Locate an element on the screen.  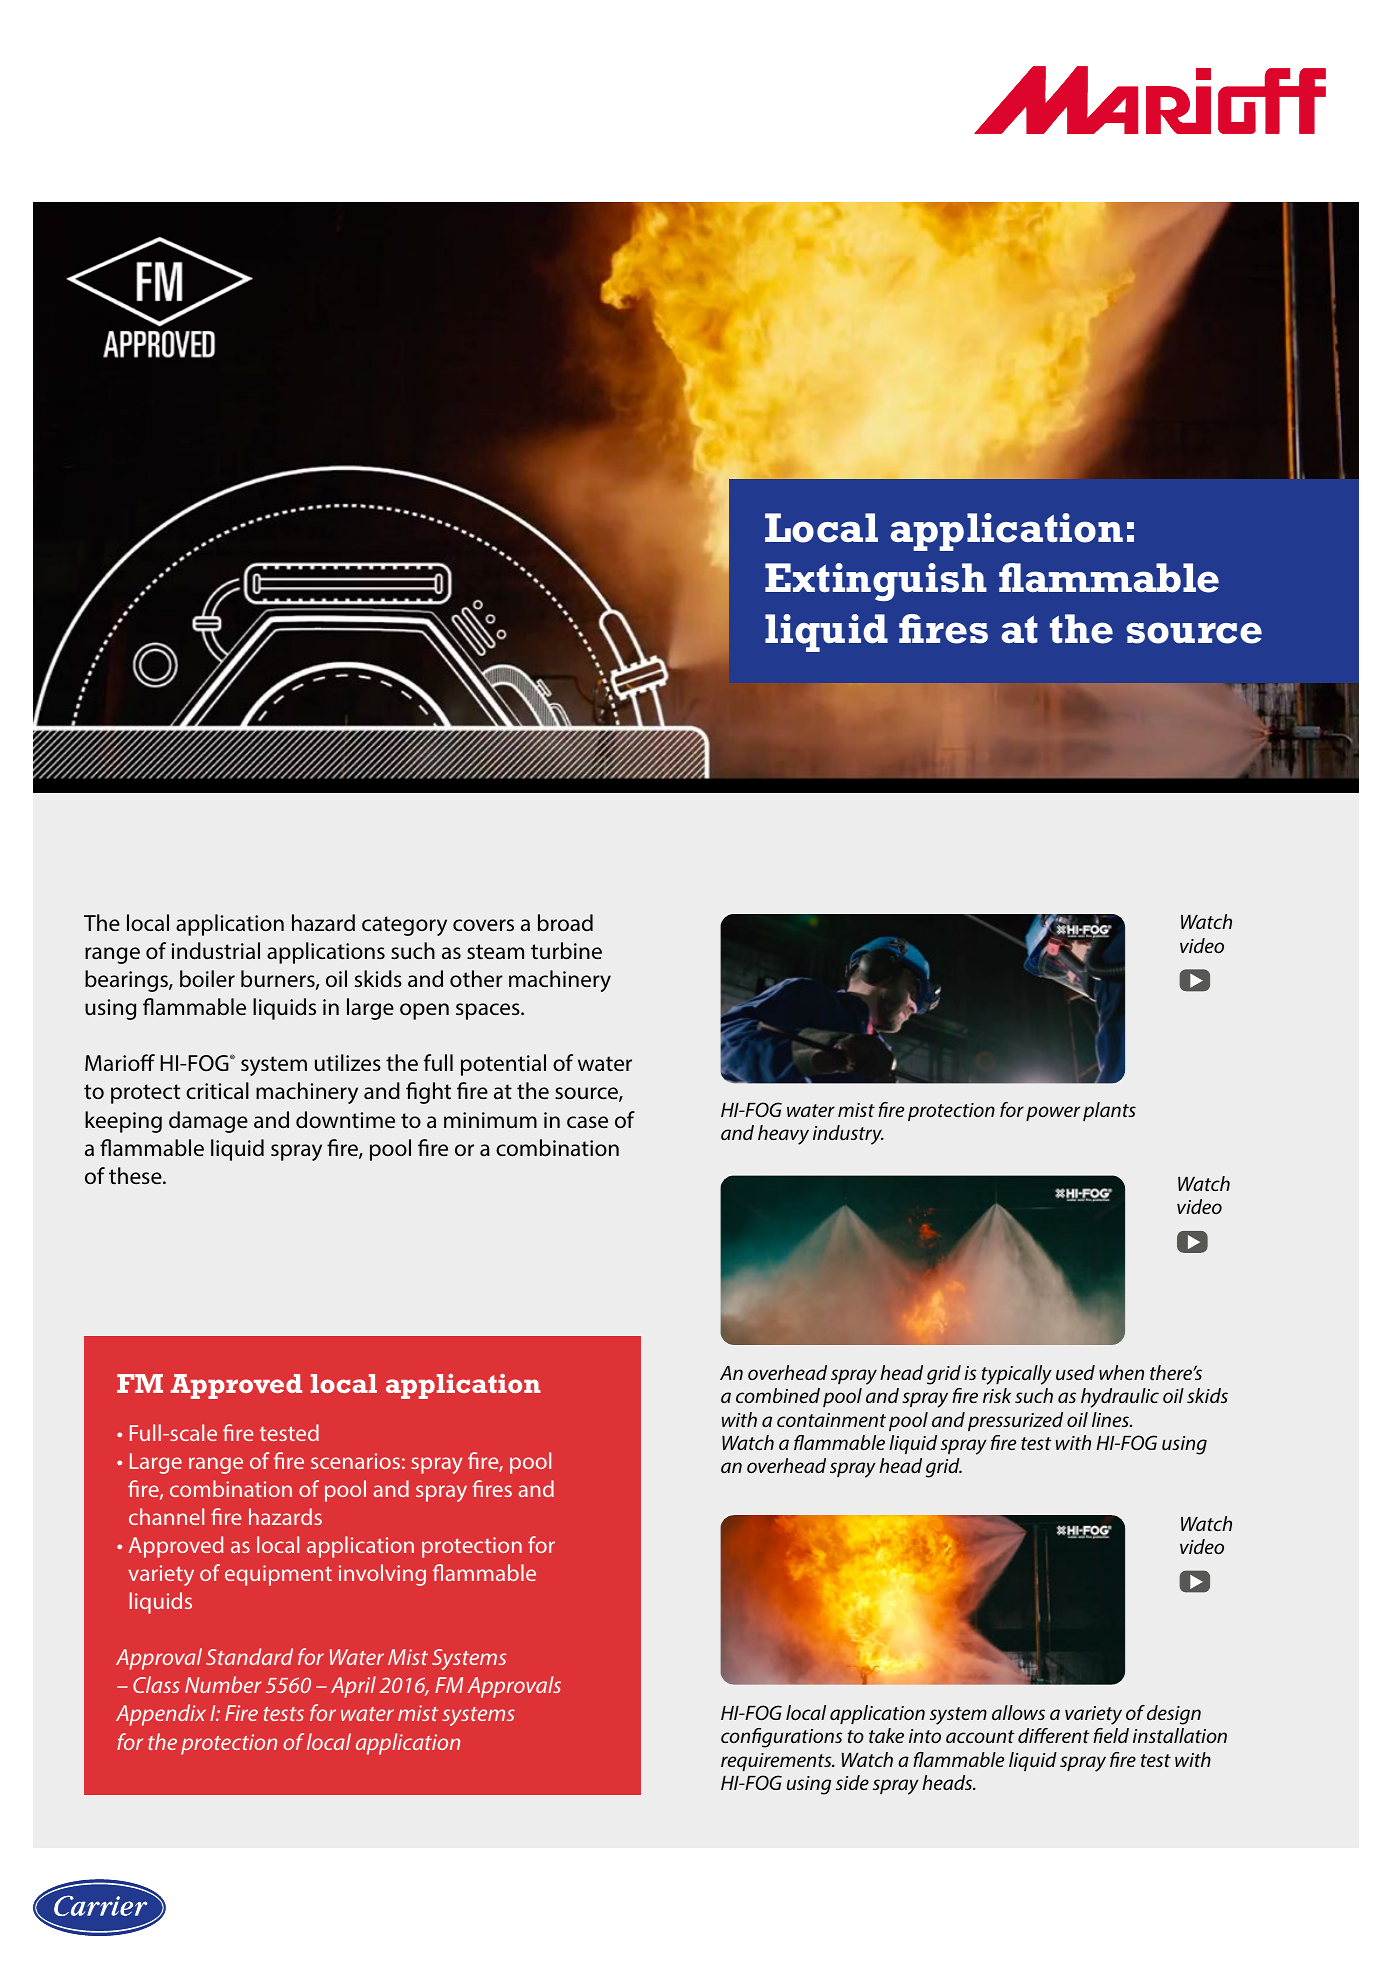
damage is located at coordinates (208, 1122).
